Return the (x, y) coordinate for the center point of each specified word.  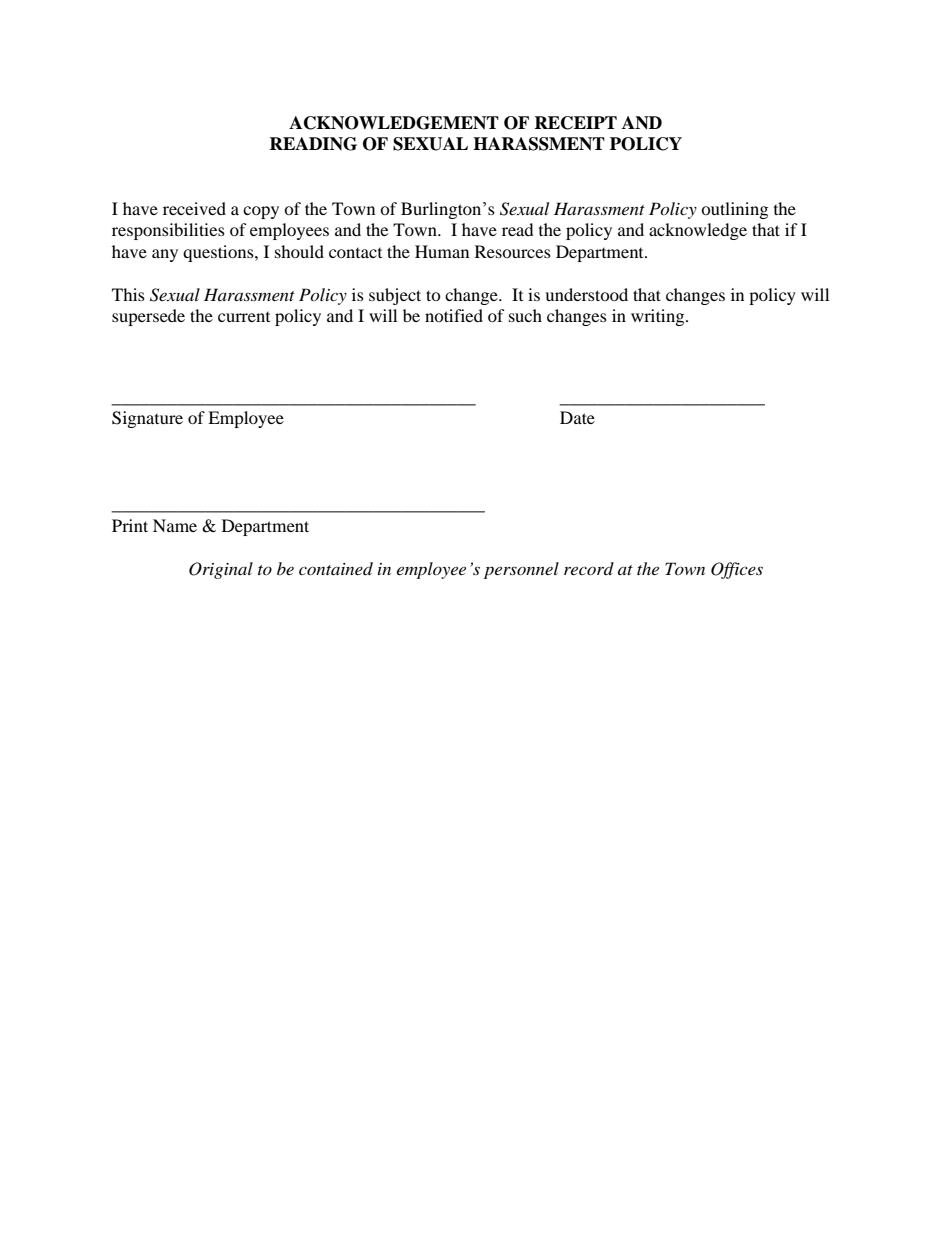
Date (577, 417)
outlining (734, 210)
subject (395, 296)
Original (221, 570)
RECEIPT (576, 123)
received (194, 208)
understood (586, 294)
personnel (521, 570)
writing (659, 317)
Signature (147, 419)
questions (219, 253)
